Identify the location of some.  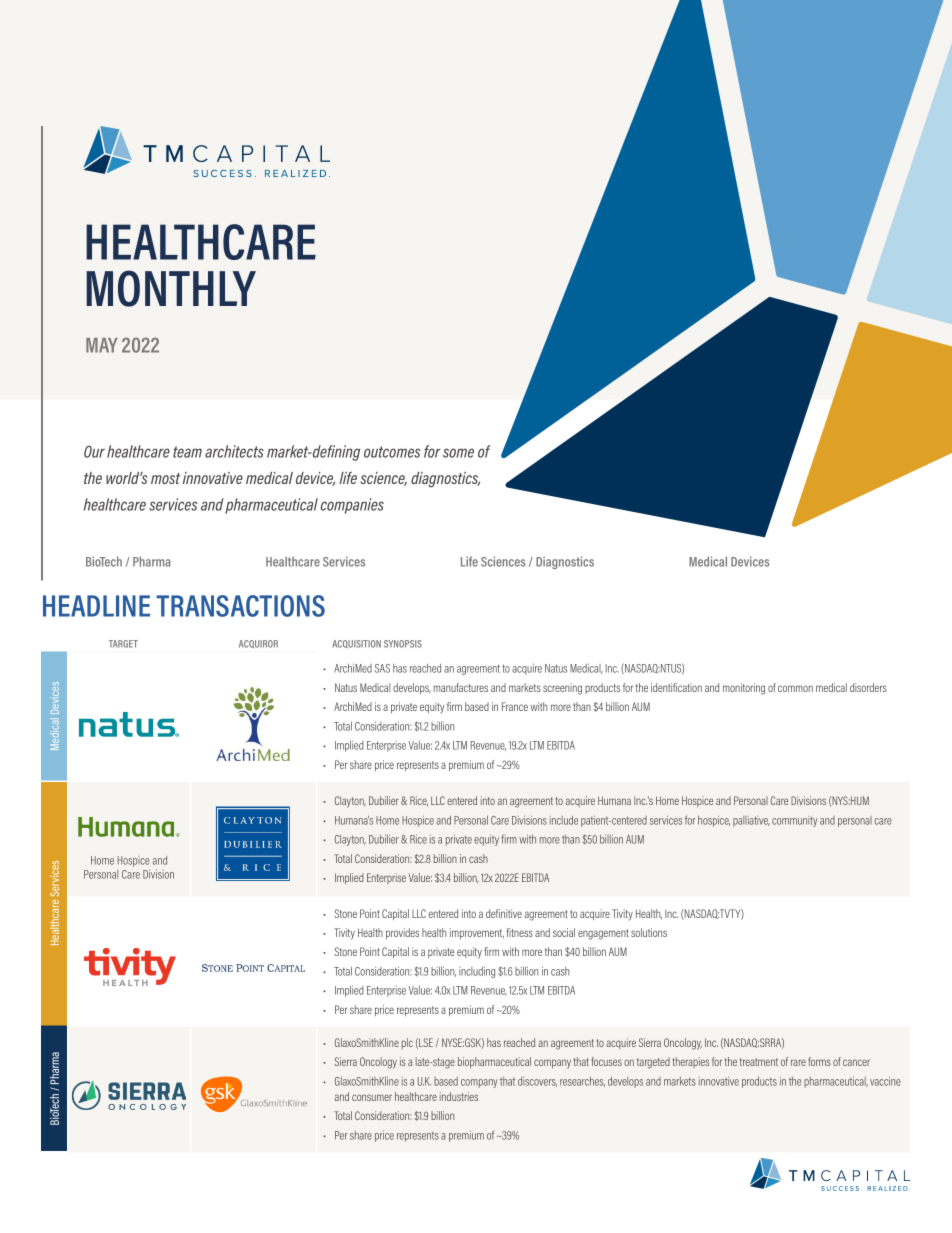
(458, 453).
